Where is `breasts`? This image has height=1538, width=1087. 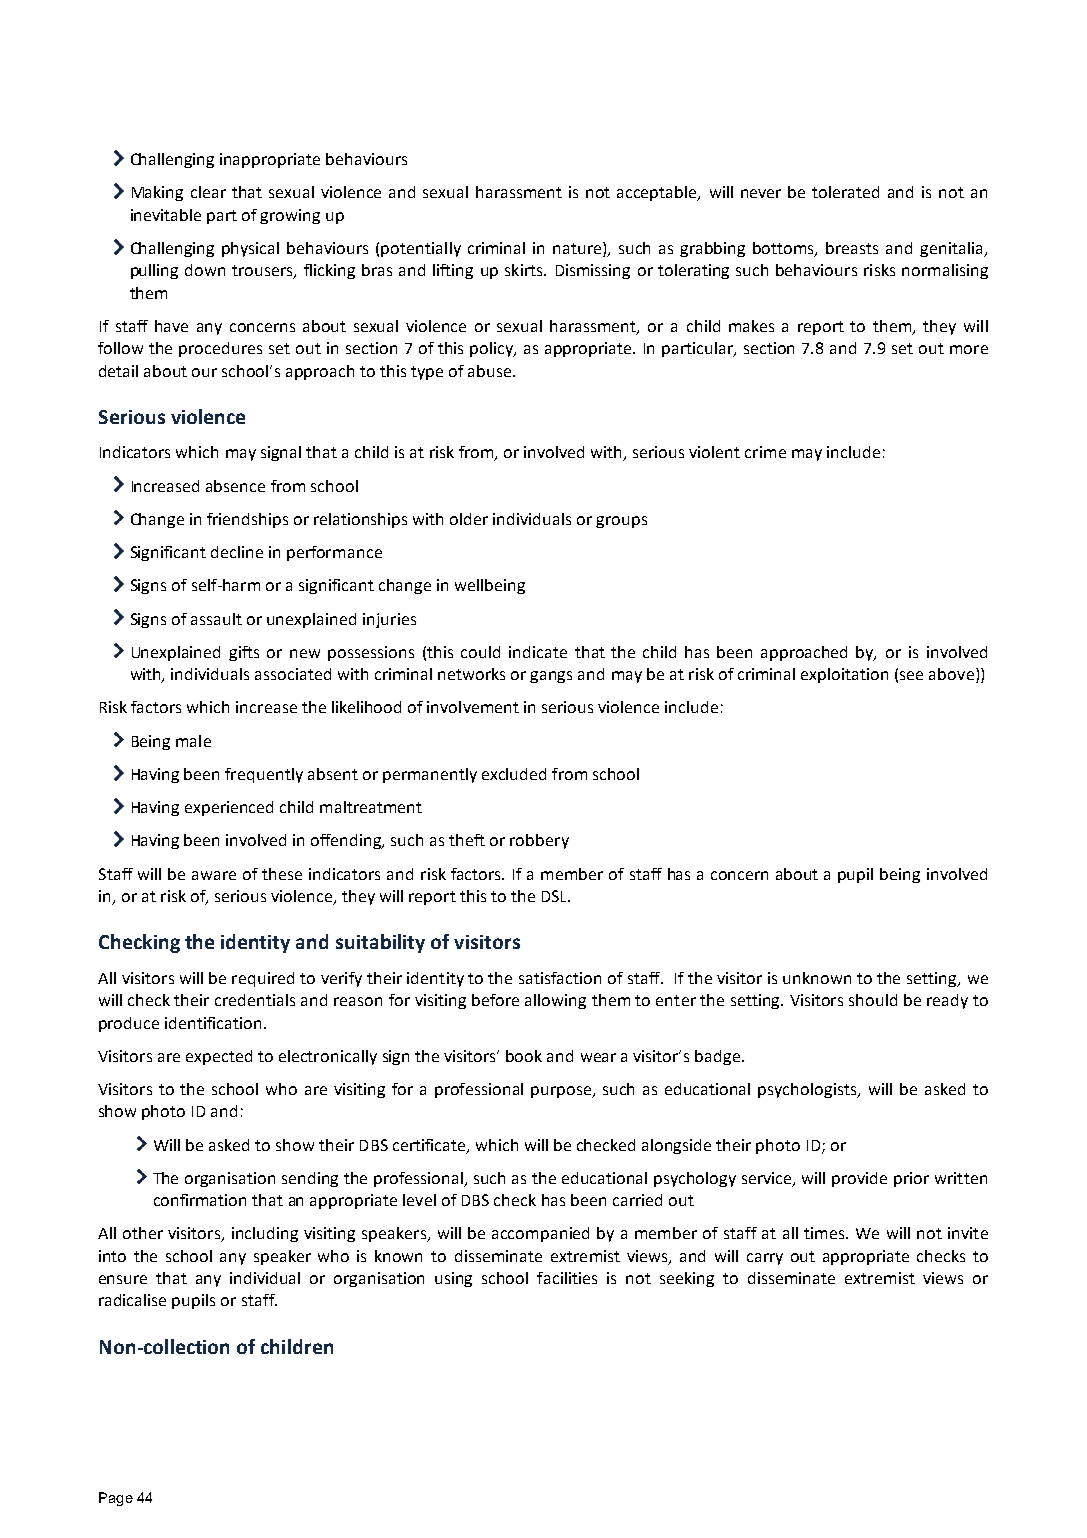
breasts is located at coordinates (852, 248).
